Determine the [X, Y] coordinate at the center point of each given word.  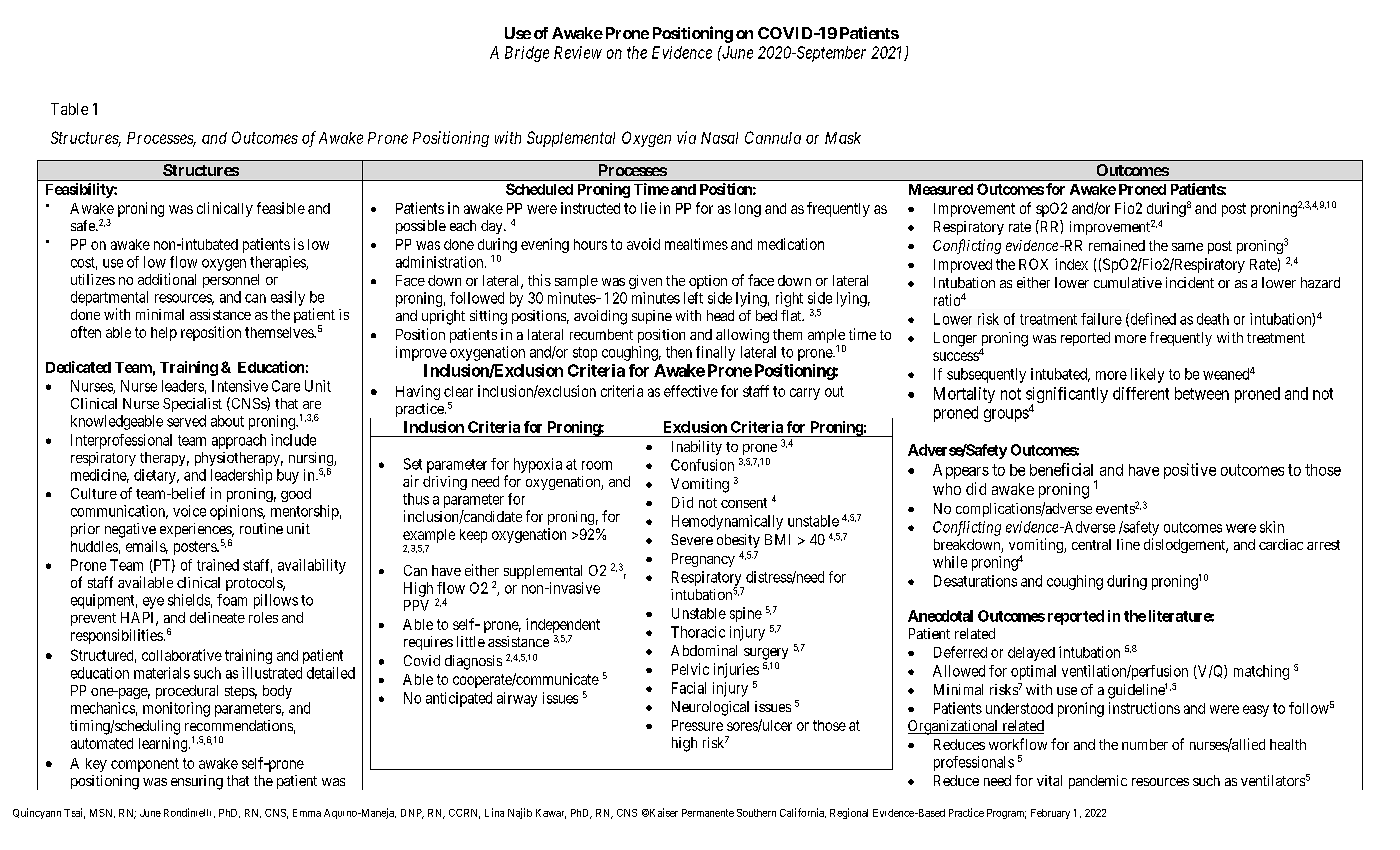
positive [1190, 471]
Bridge [527, 54]
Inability [697, 447]
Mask [843, 138]
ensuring [197, 782]
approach [239, 441]
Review [578, 52]
